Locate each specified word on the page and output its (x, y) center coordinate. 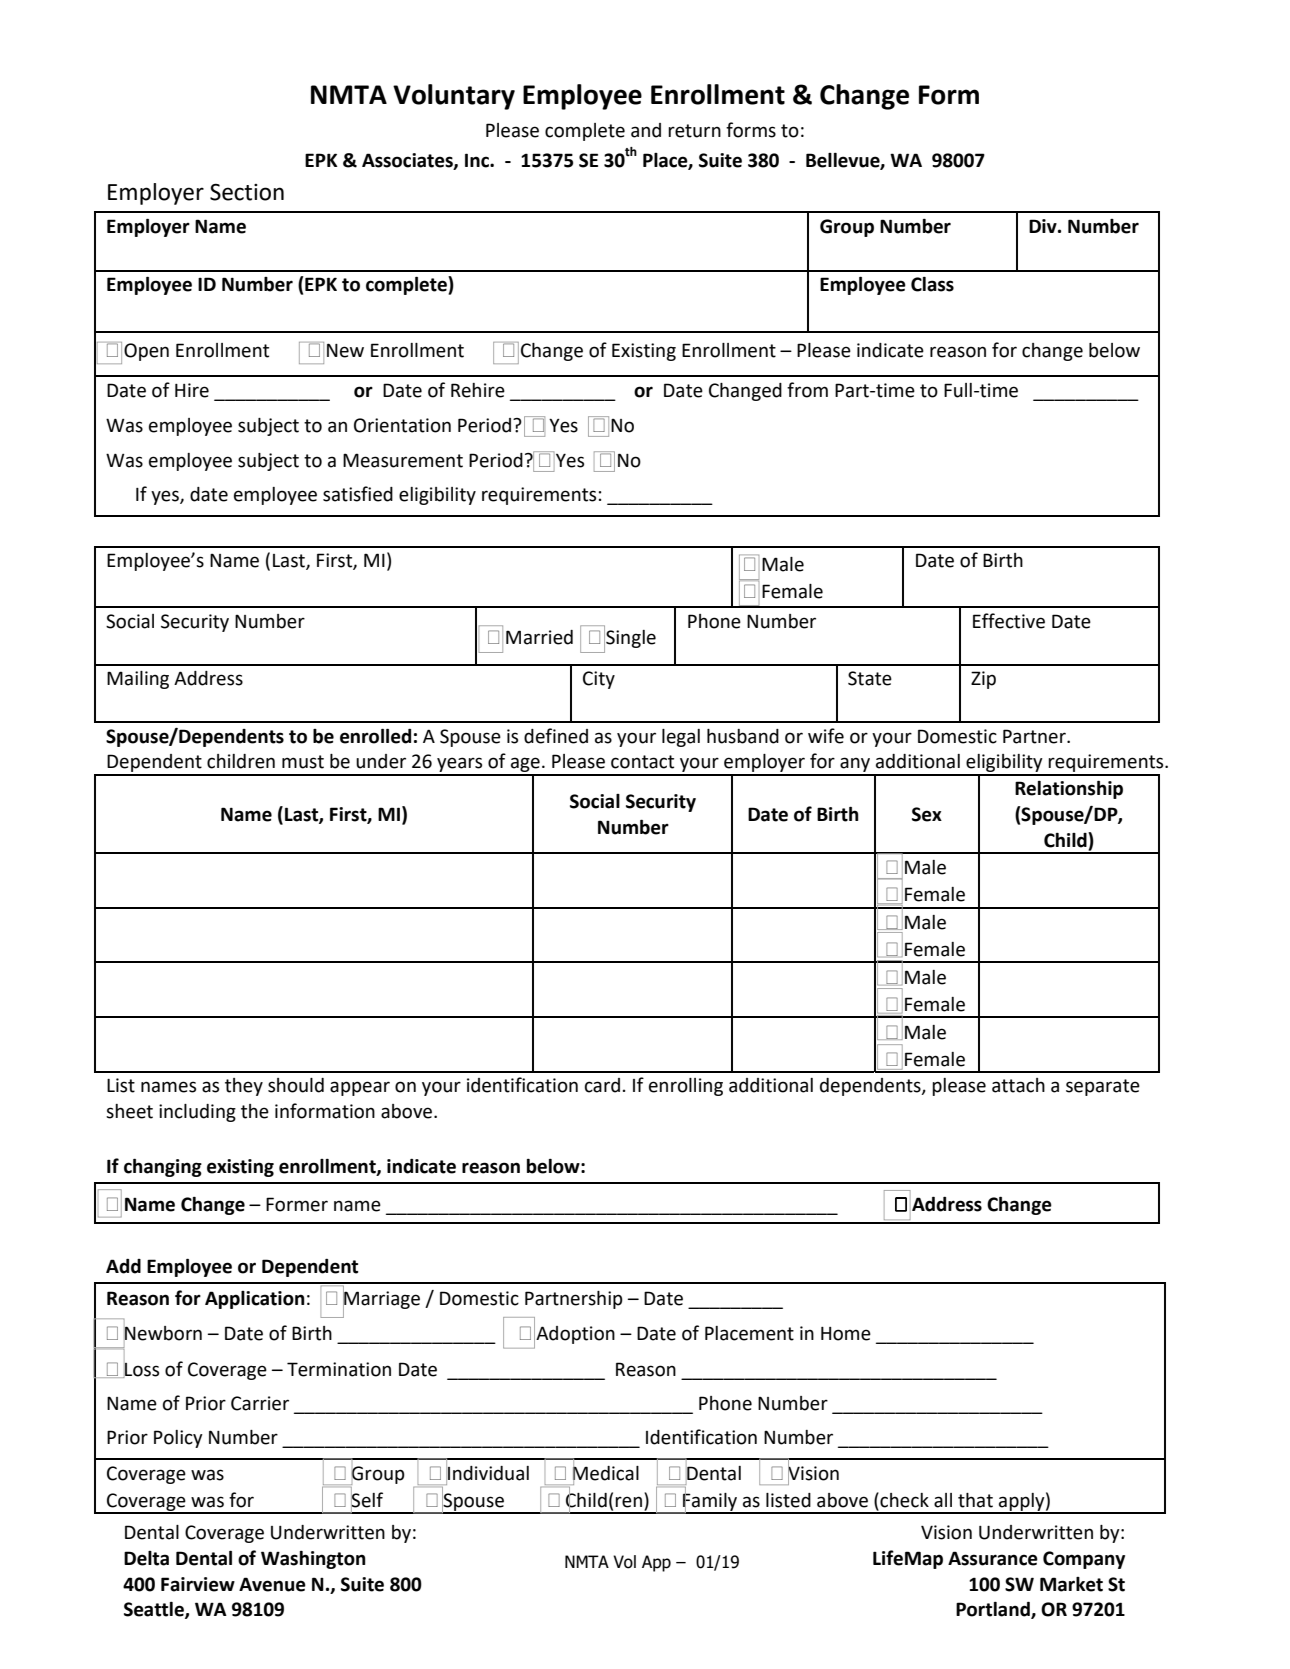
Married (539, 637)
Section (247, 192)
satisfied (358, 494)
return (694, 131)
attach (1018, 1085)
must (303, 762)
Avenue (272, 1584)
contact (642, 762)
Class (932, 284)
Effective (1009, 621)
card (602, 1085)
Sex (927, 814)
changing (163, 1167)
